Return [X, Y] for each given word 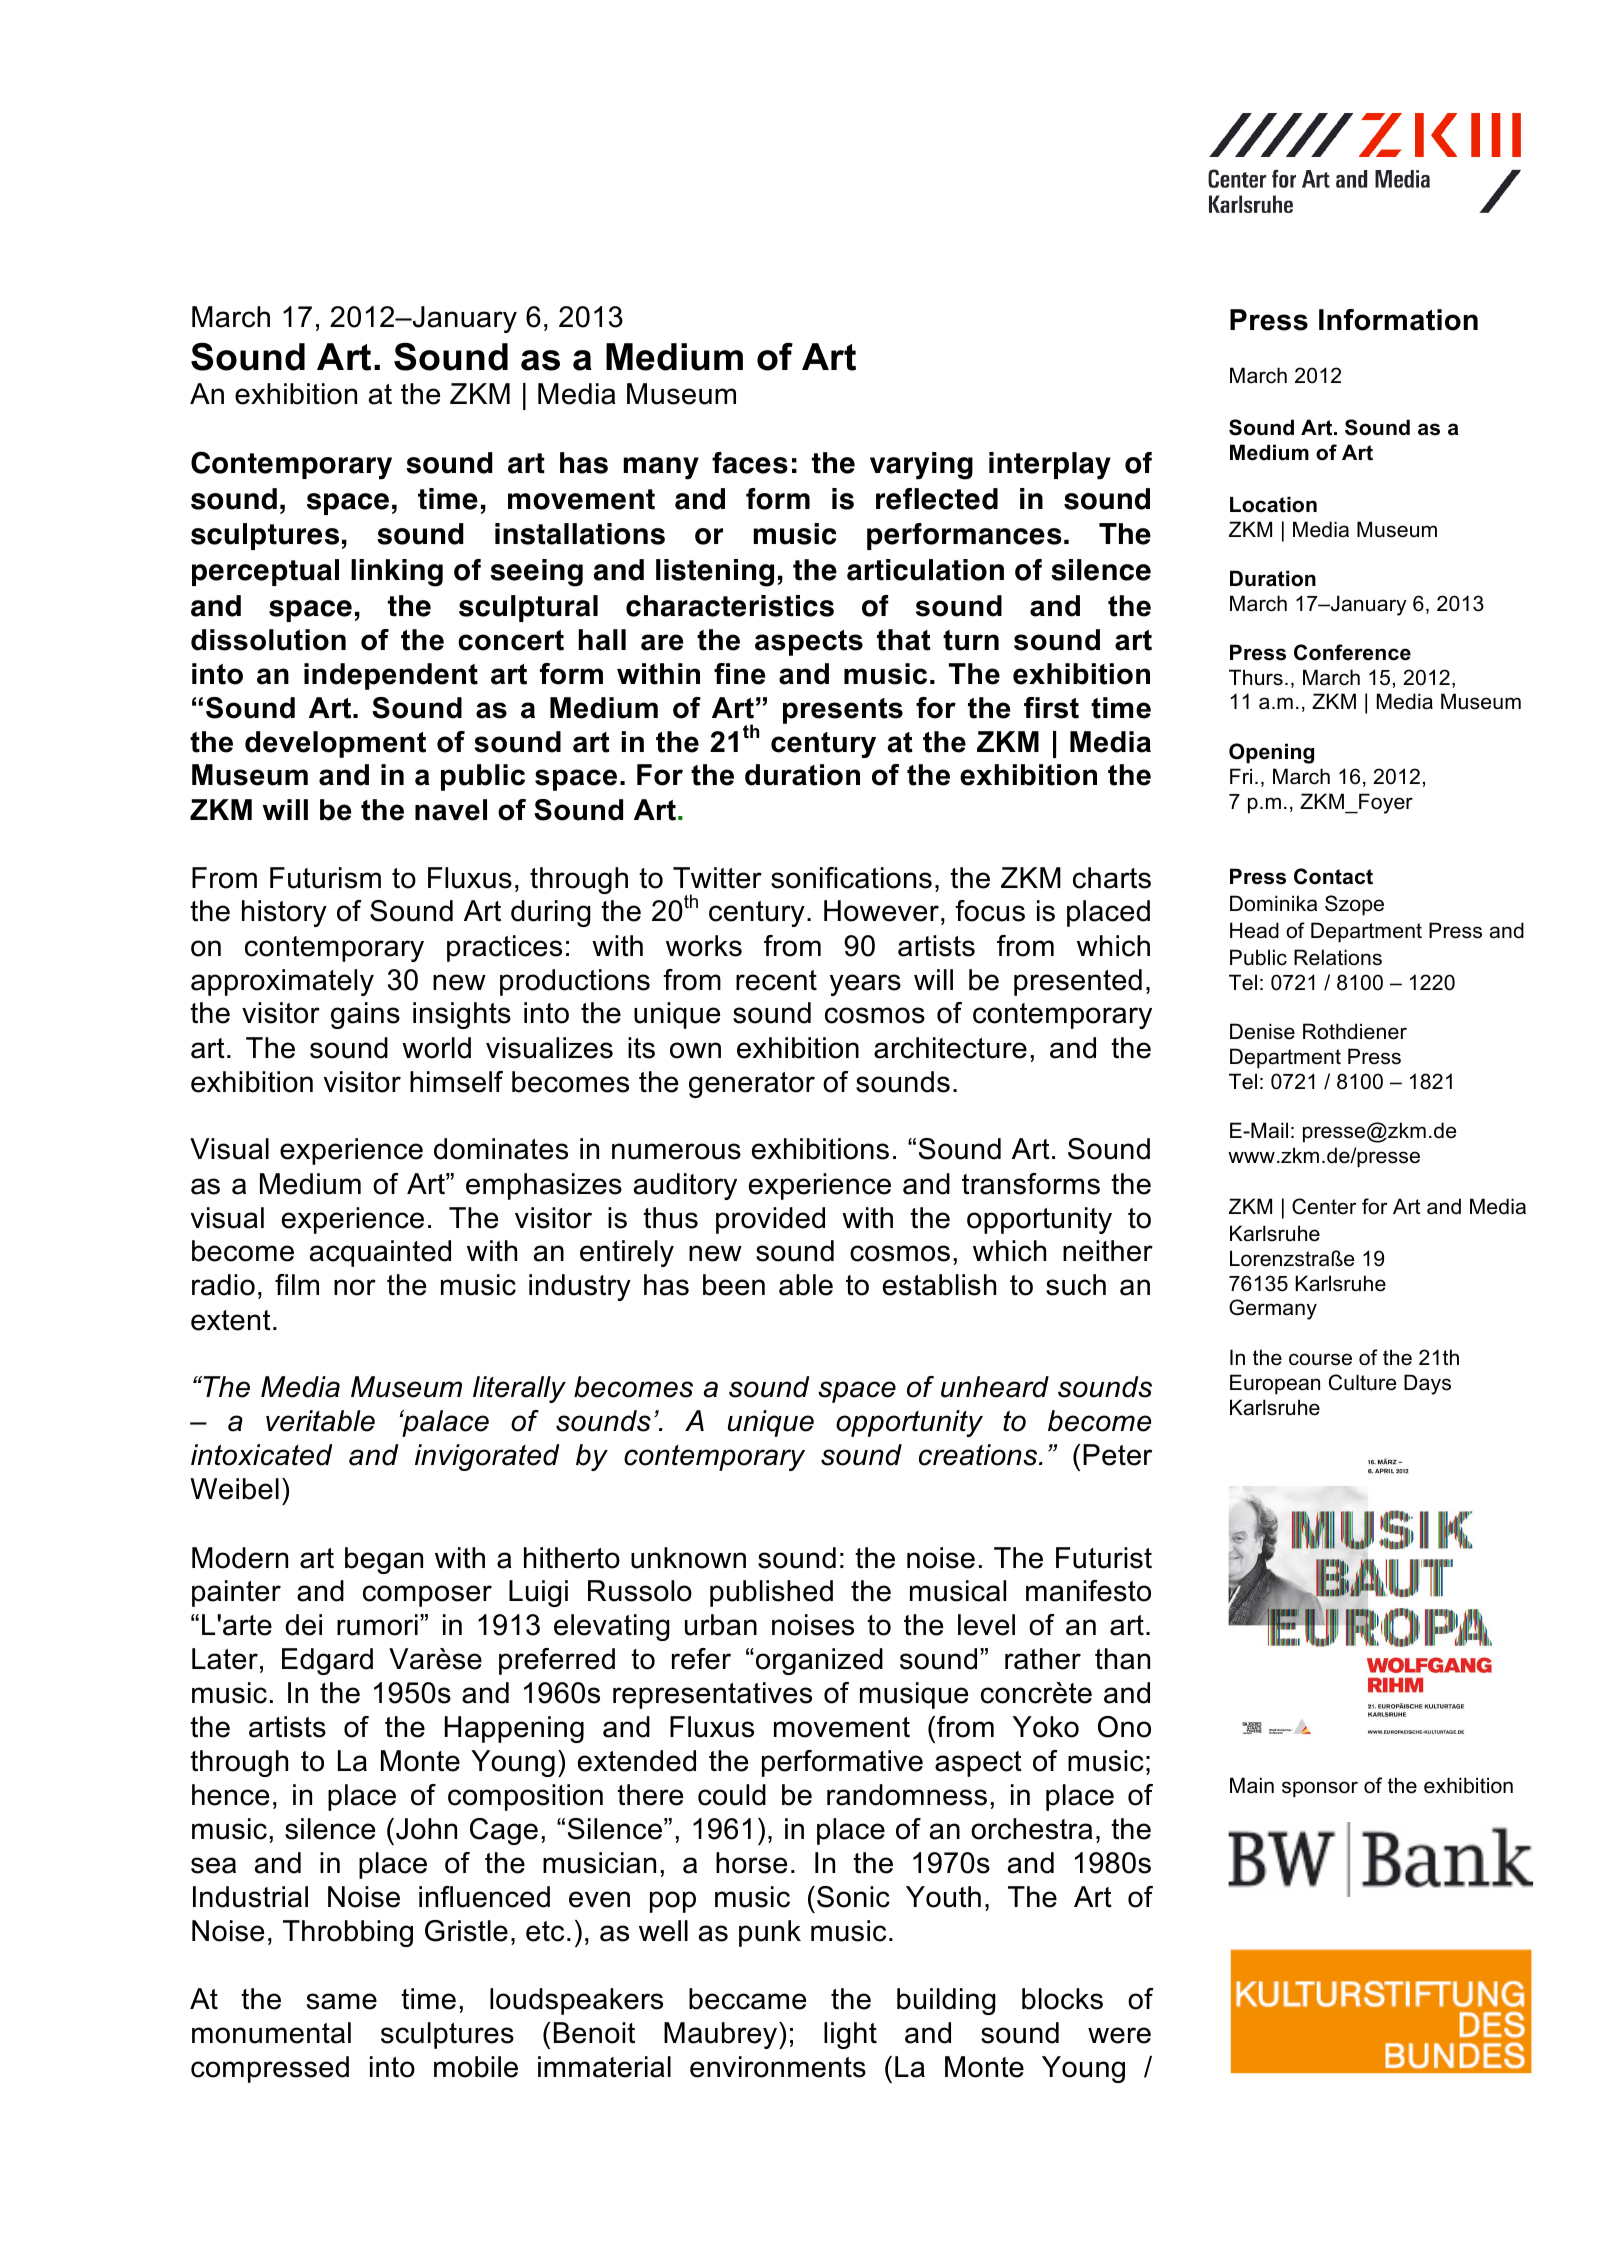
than [1122, 1659]
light [850, 2035]
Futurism [325, 878]
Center [1324, 1206]
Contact [1333, 876]
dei [303, 1625]
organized [819, 1661]
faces [750, 463]
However [881, 911]
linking [397, 573]
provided [770, 1220]
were [1119, 2035]
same [342, 2001]
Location [1273, 504]
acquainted [380, 1253]
